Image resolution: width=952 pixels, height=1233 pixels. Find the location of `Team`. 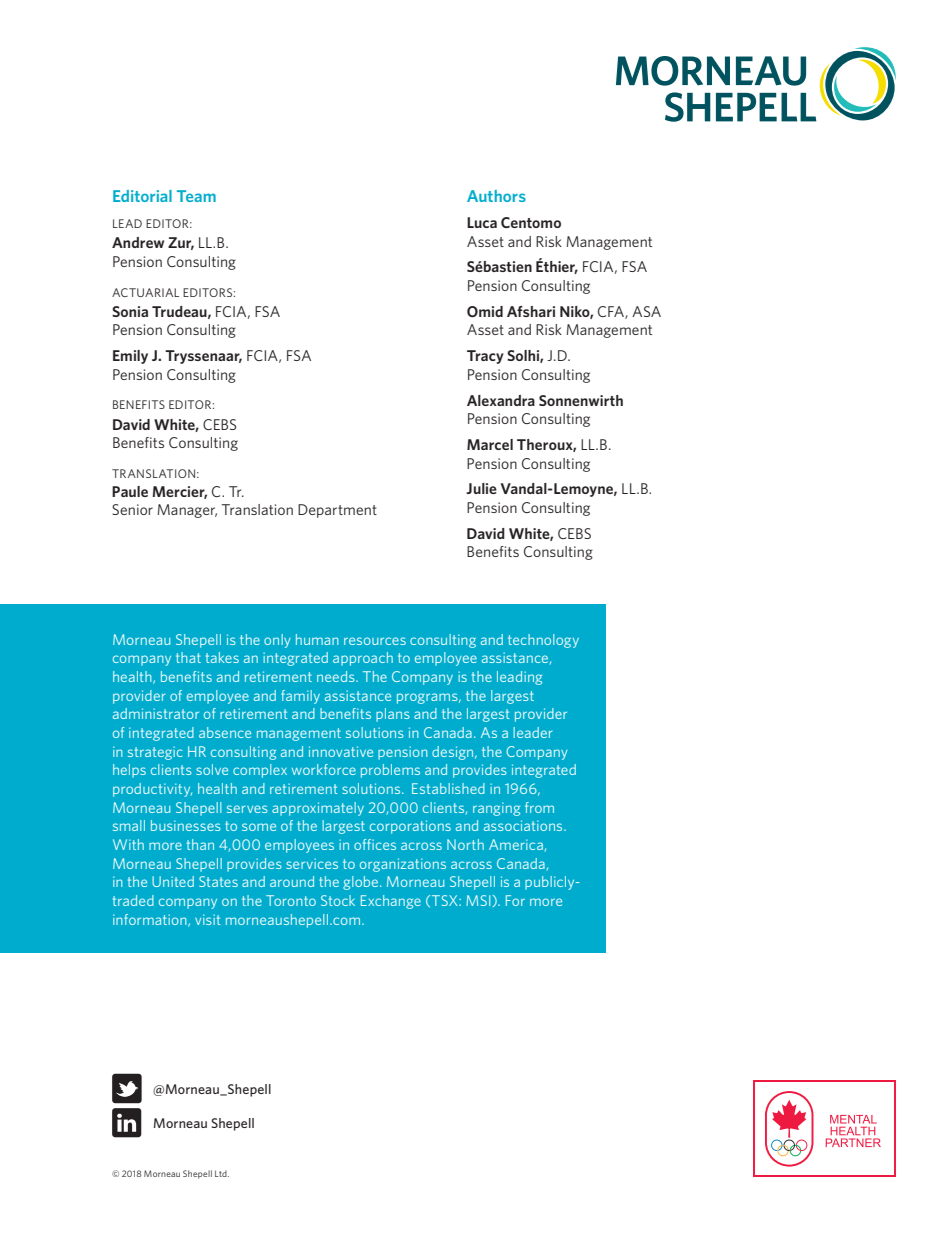

Team is located at coordinates (196, 196).
